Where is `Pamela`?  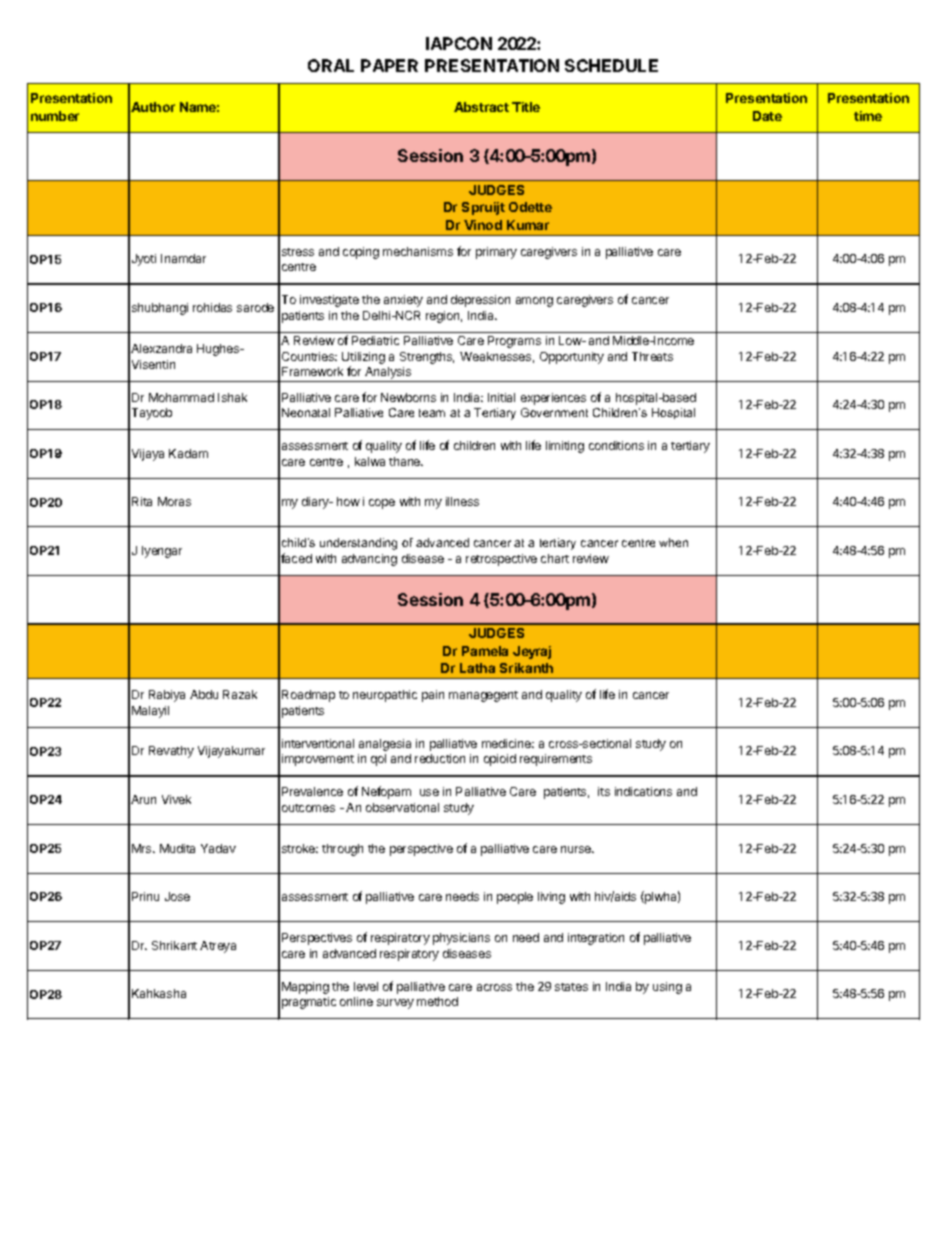 Pamela is located at coordinates (485, 651).
